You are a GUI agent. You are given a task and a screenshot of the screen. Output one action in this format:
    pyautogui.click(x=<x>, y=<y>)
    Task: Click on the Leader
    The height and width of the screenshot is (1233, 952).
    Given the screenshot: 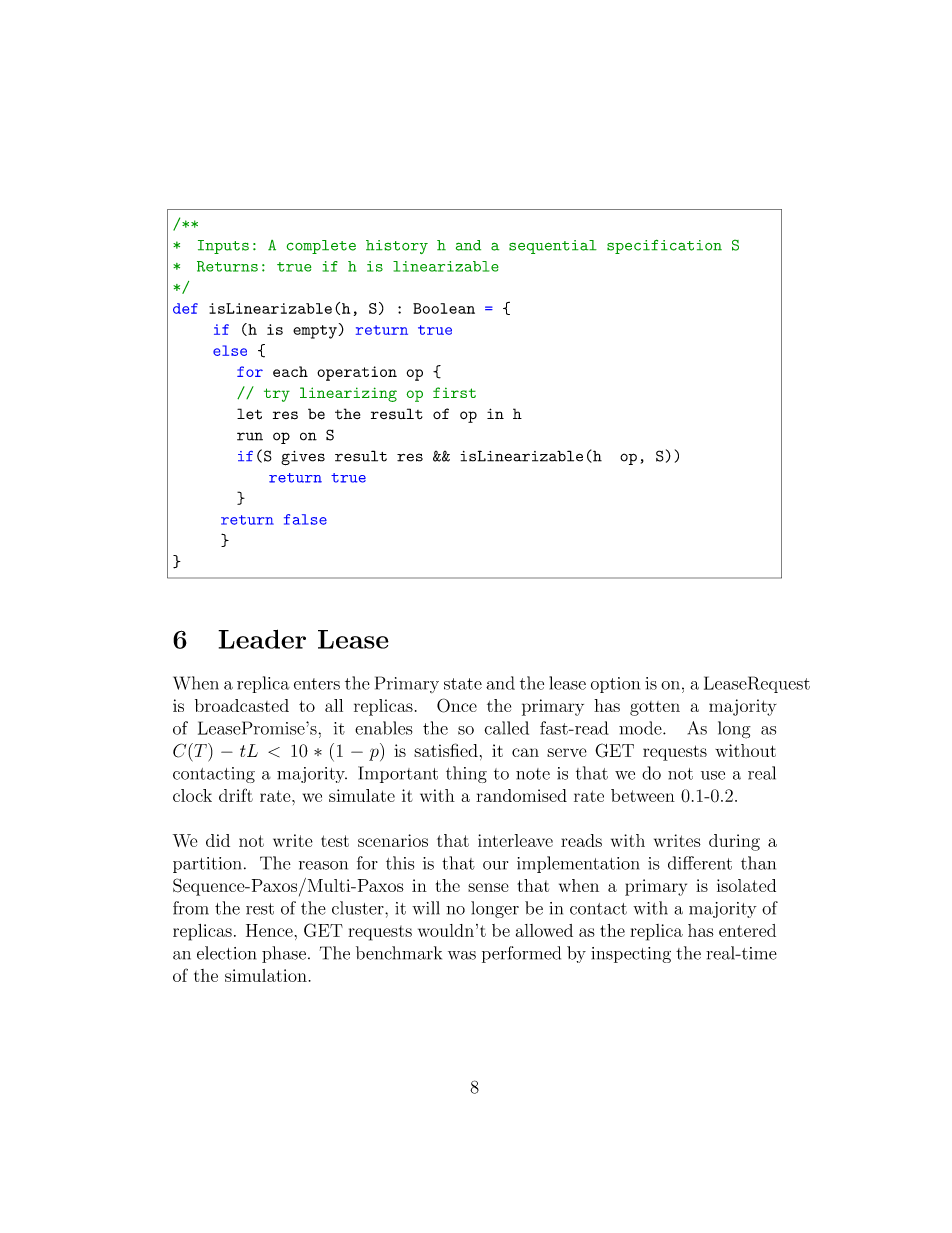 What is the action you would take?
    pyautogui.click(x=262, y=639)
